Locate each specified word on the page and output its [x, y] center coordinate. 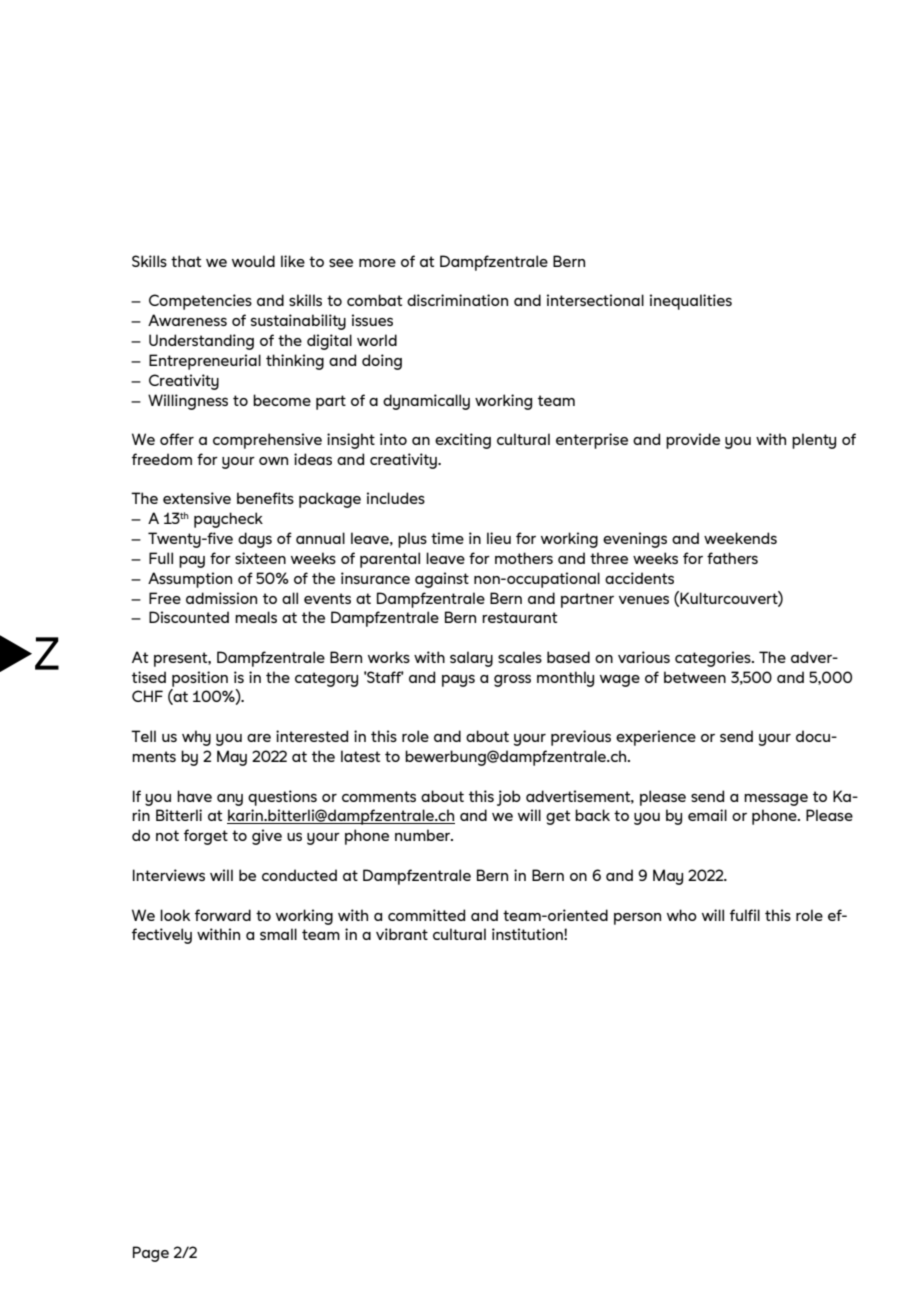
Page [151, 1254]
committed [426, 915]
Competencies [200, 302]
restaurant [519, 617]
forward [223, 915]
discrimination [457, 300]
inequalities [691, 302]
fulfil [745, 915]
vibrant [402, 934]
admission [221, 598]
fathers [732, 558]
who [682, 915]
